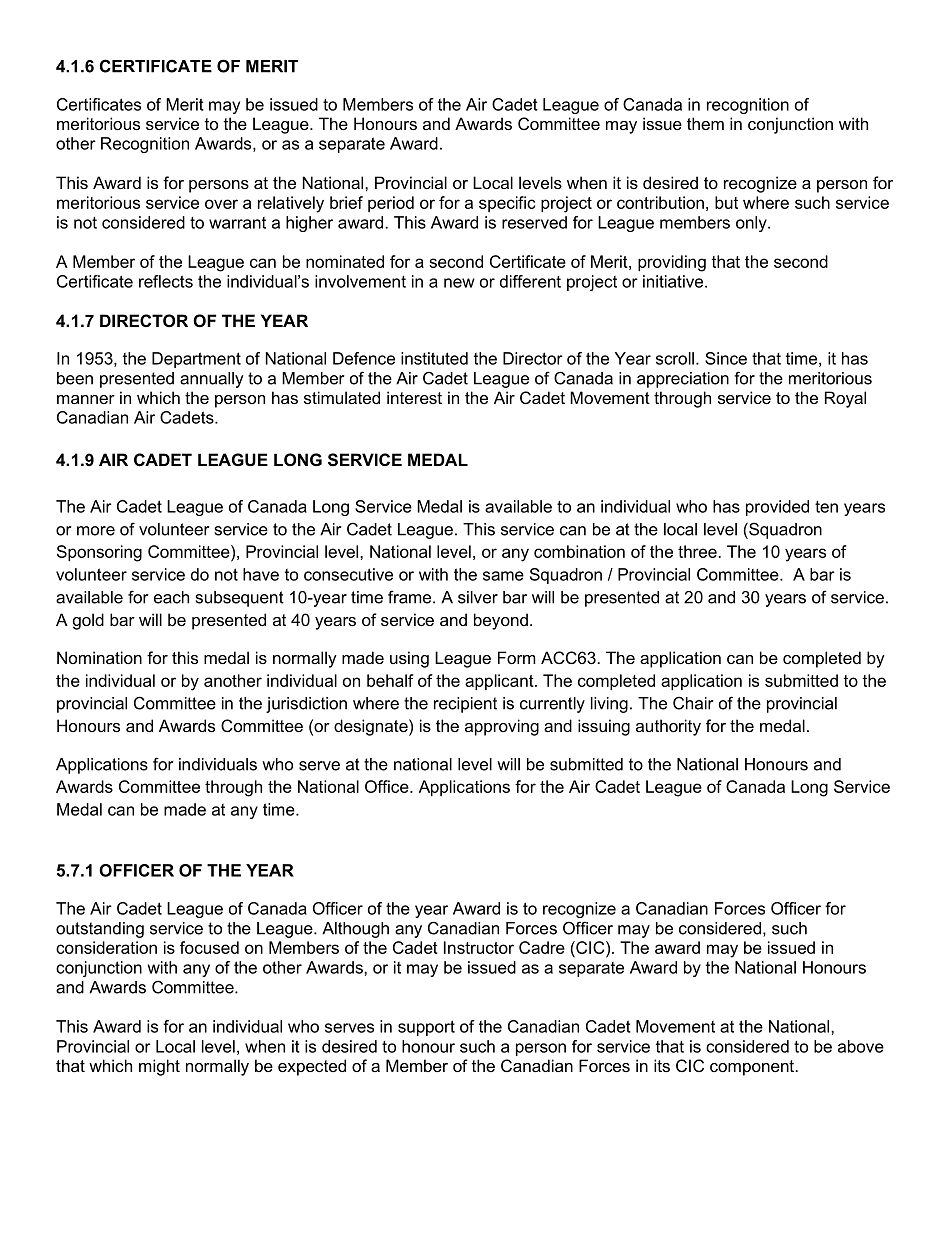 The height and width of the screenshot is (1233, 952). What do you see at coordinates (221, 204) in the screenshot?
I see `over` at bounding box center [221, 204].
